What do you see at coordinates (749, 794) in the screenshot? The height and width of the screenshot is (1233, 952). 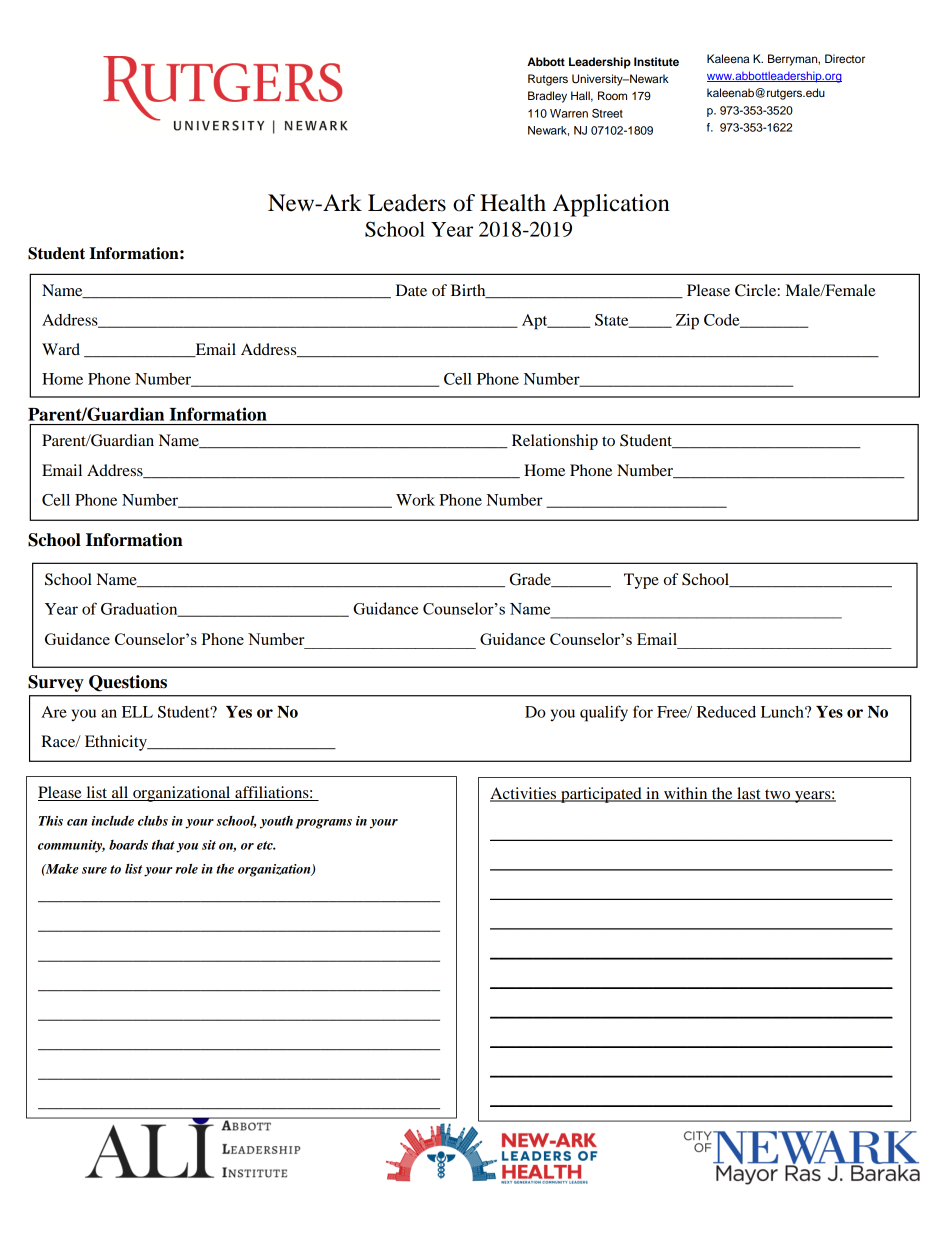 I see `last` at bounding box center [749, 794].
